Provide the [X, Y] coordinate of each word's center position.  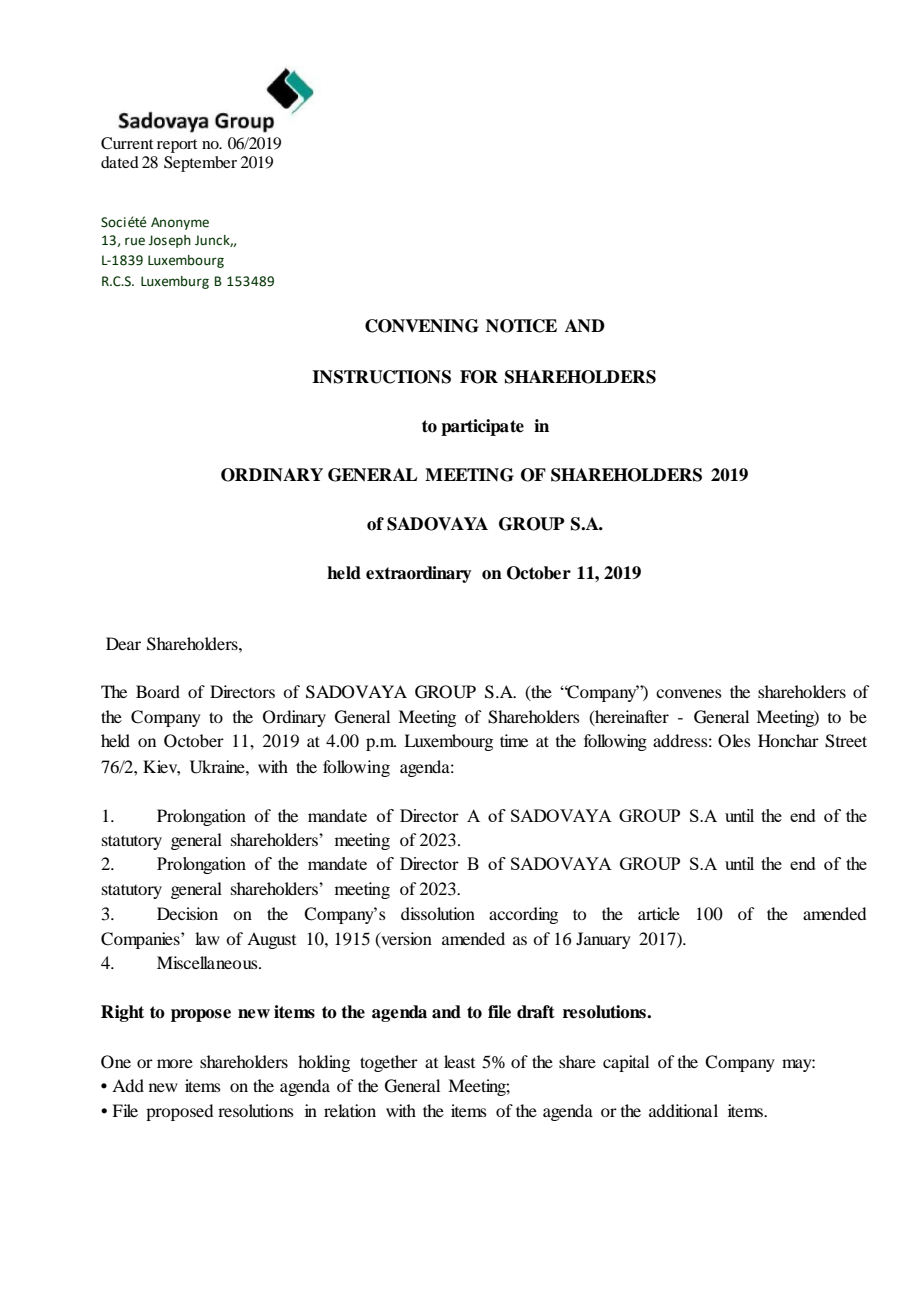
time [514, 740]
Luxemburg [175, 282]
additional [683, 1110]
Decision [187, 913]
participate [482, 427]
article [659, 913]
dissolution [438, 913]
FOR [479, 377]
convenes [689, 693]
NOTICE [521, 326]
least [459, 1061]
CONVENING [422, 326]
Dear [123, 643]
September [200, 164]
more [175, 1063]
